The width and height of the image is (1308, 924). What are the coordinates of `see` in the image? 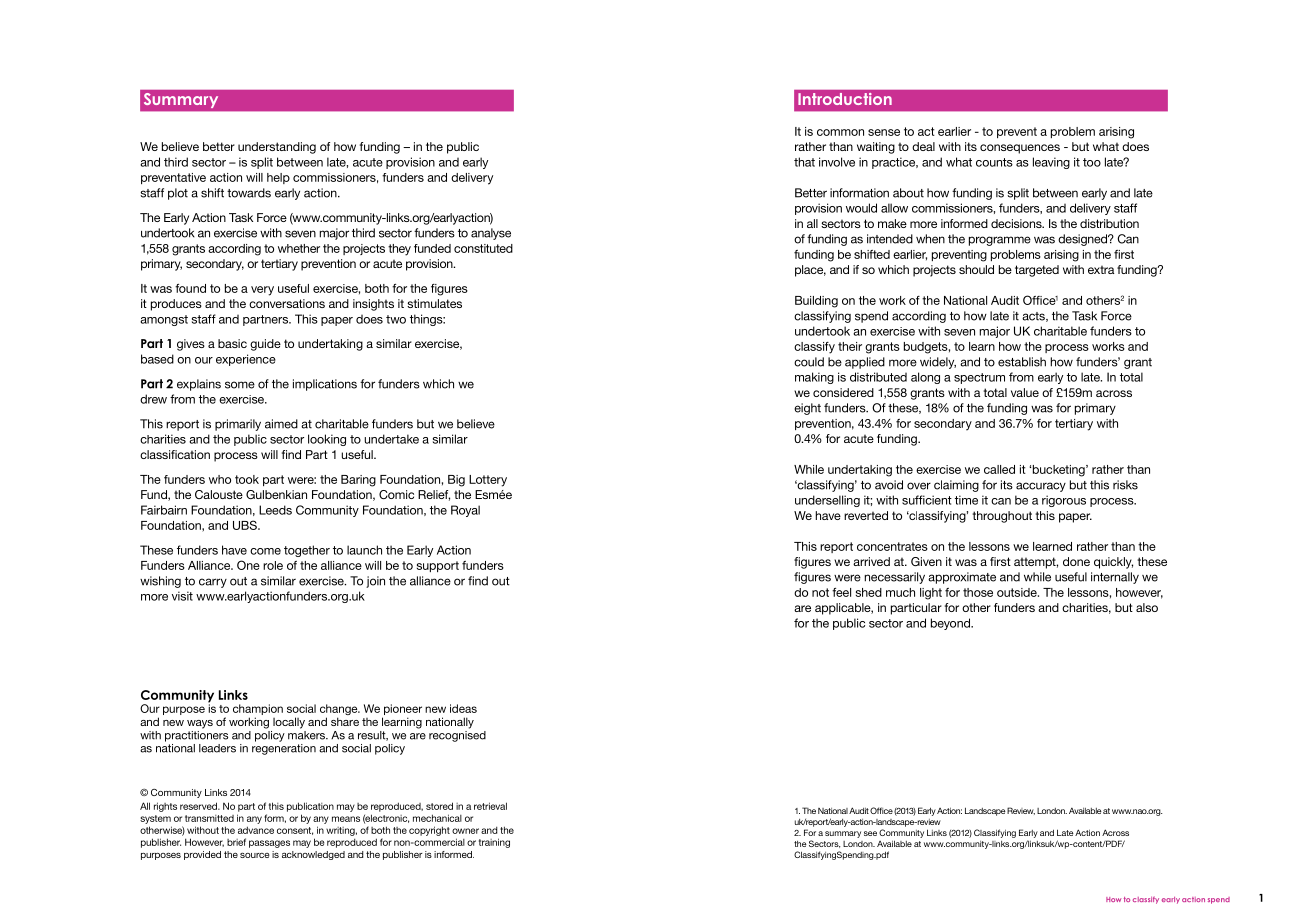 It's located at (870, 833).
